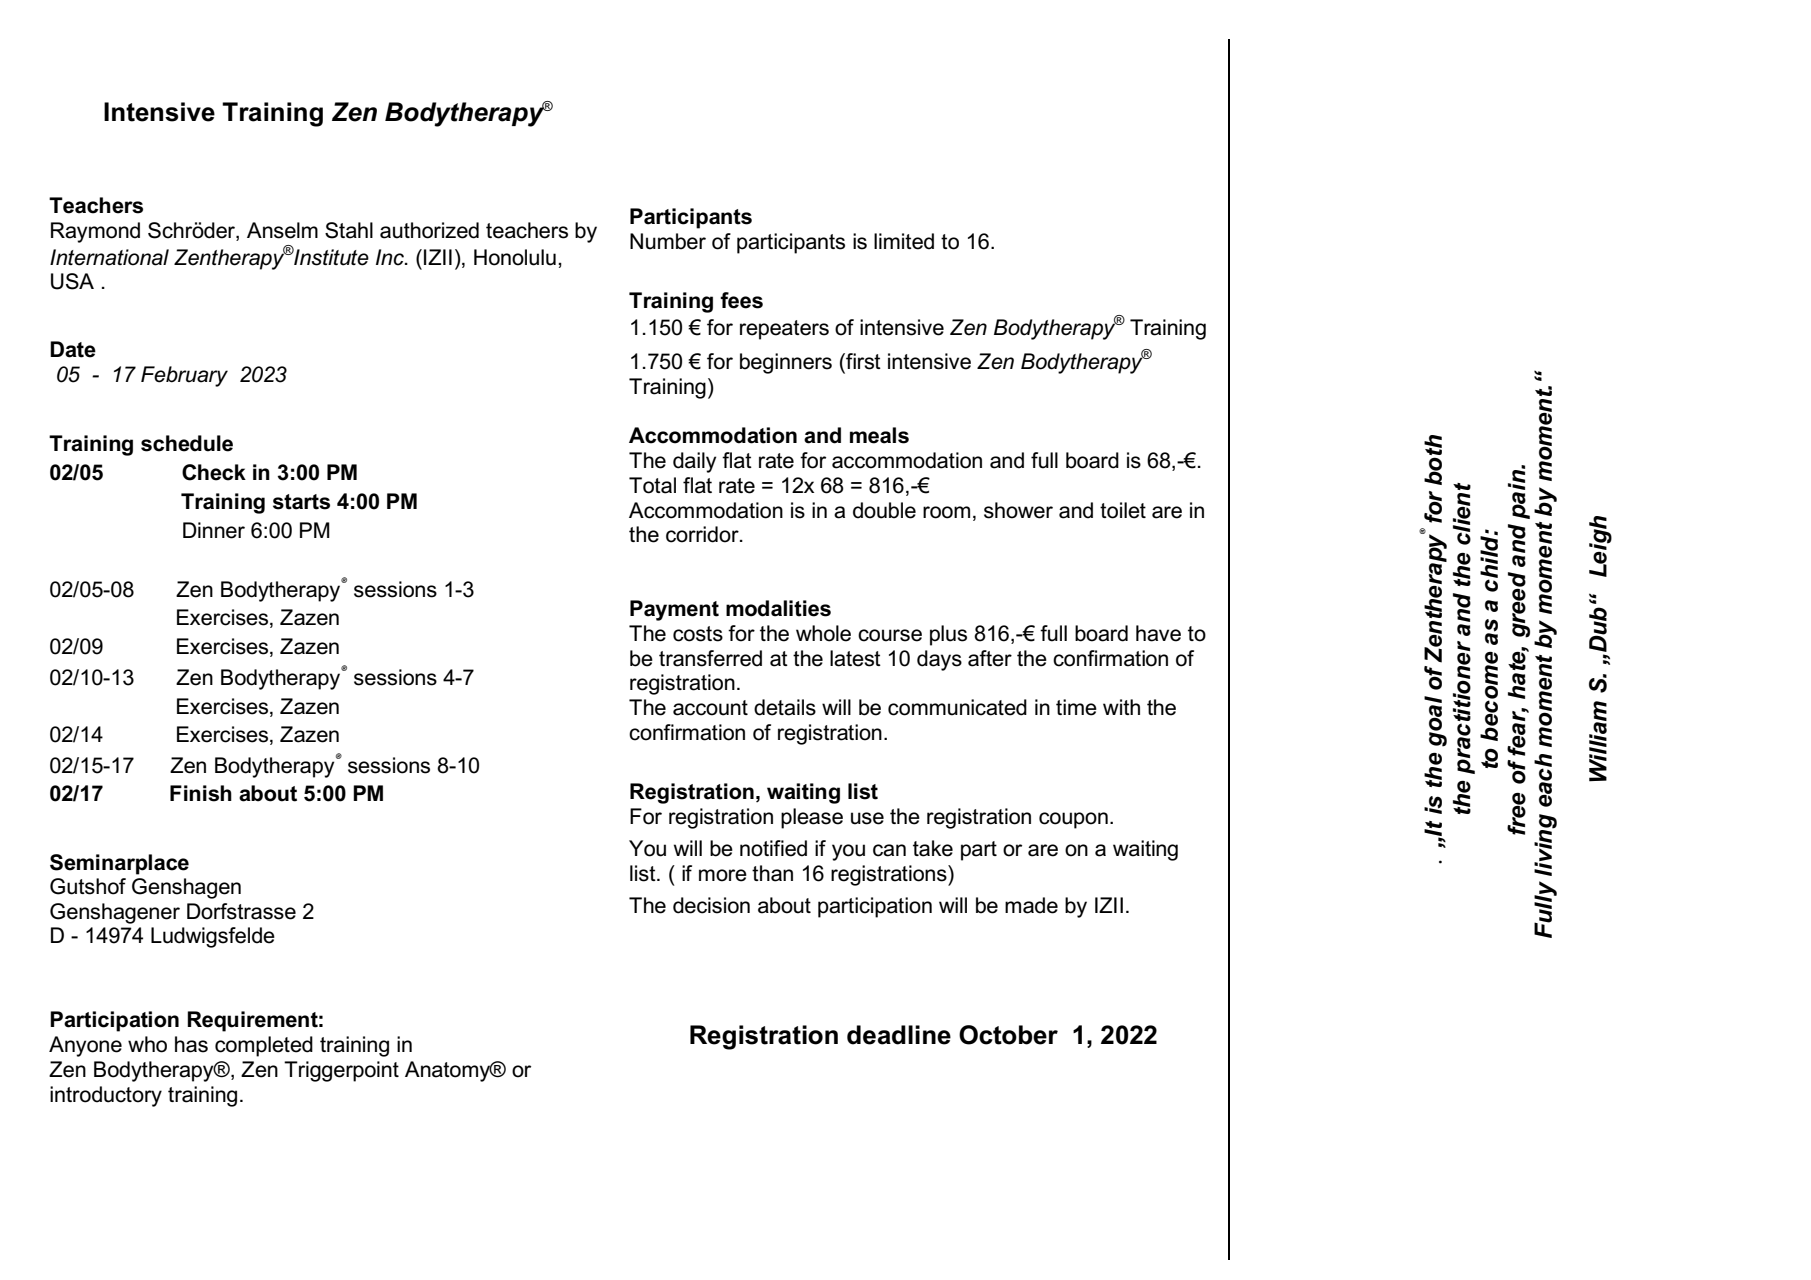 Image resolution: width=1811 pixels, height=1280 pixels. What do you see at coordinates (773, 848) in the document?
I see `notified` at bounding box center [773, 848].
